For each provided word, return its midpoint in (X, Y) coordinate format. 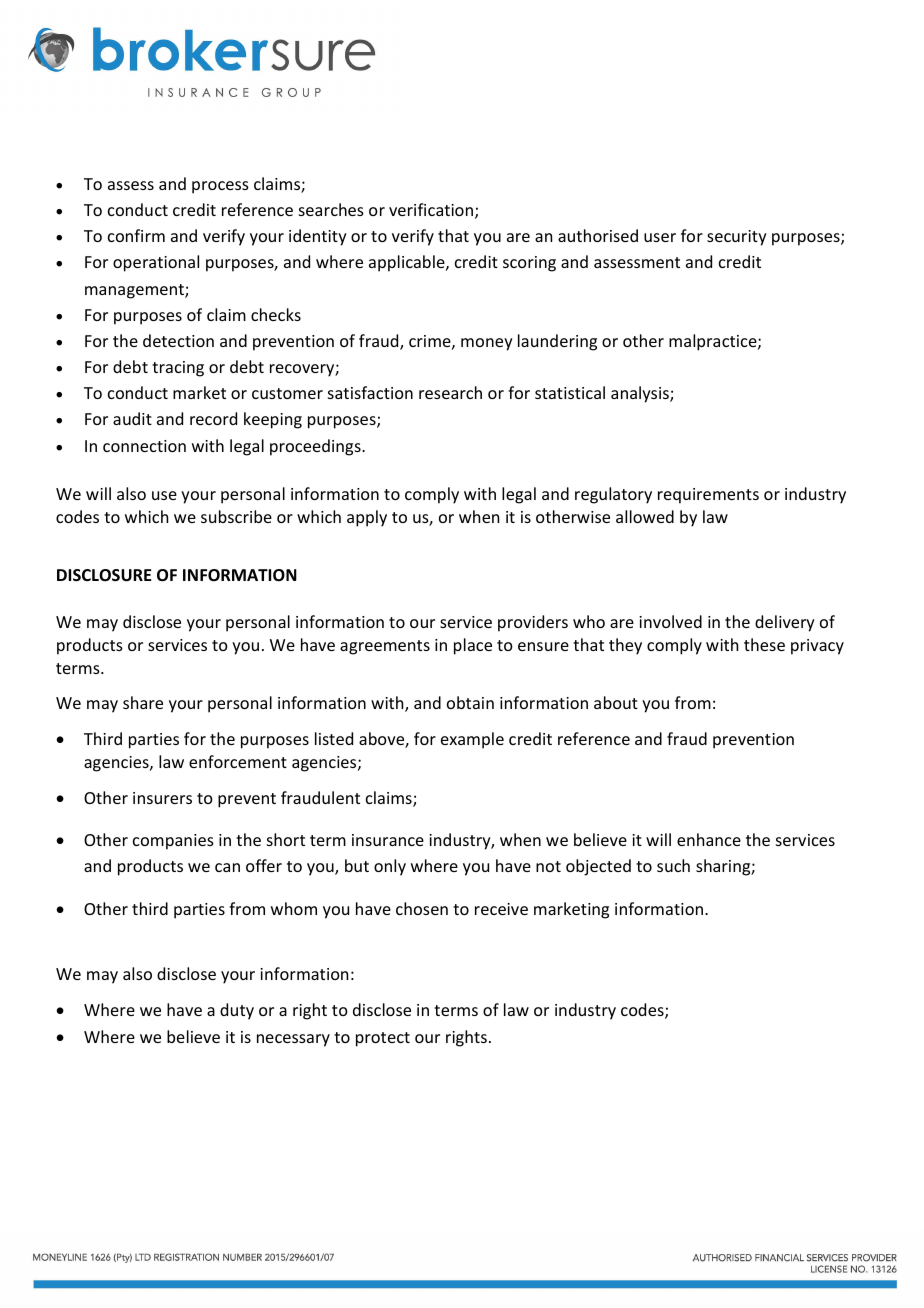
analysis (641, 394)
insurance (388, 840)
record (213, 418)
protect (383, 1039)
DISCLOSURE (104, 575)
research (450, 392)
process (220, 187)
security (737, 238)
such (673, 865)
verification (431, 209)
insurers (162, 798)
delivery (785, 623)
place (473, 646)
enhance (709, 839)
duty (237, 1011)
